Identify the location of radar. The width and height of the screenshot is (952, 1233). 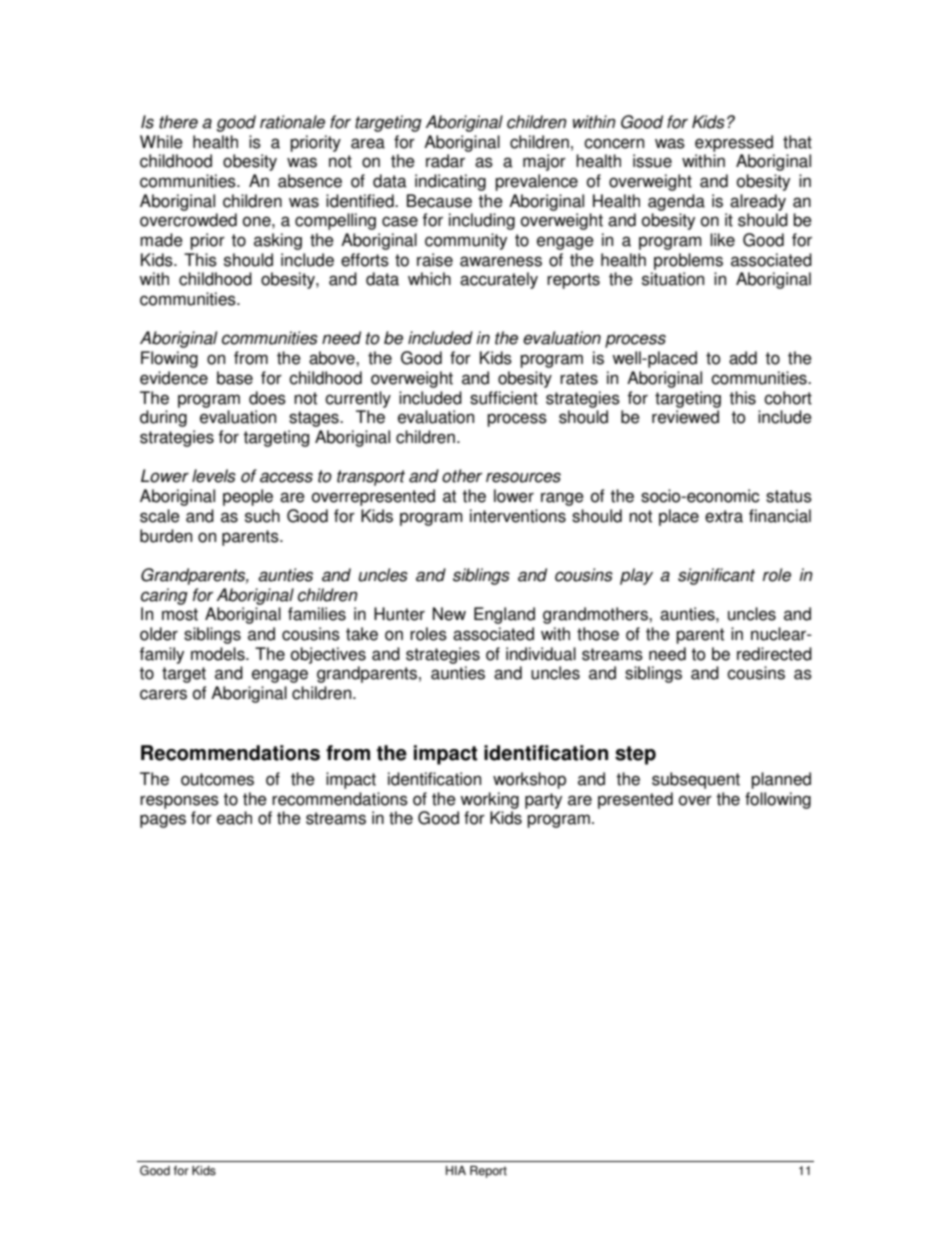
(445, 161).
